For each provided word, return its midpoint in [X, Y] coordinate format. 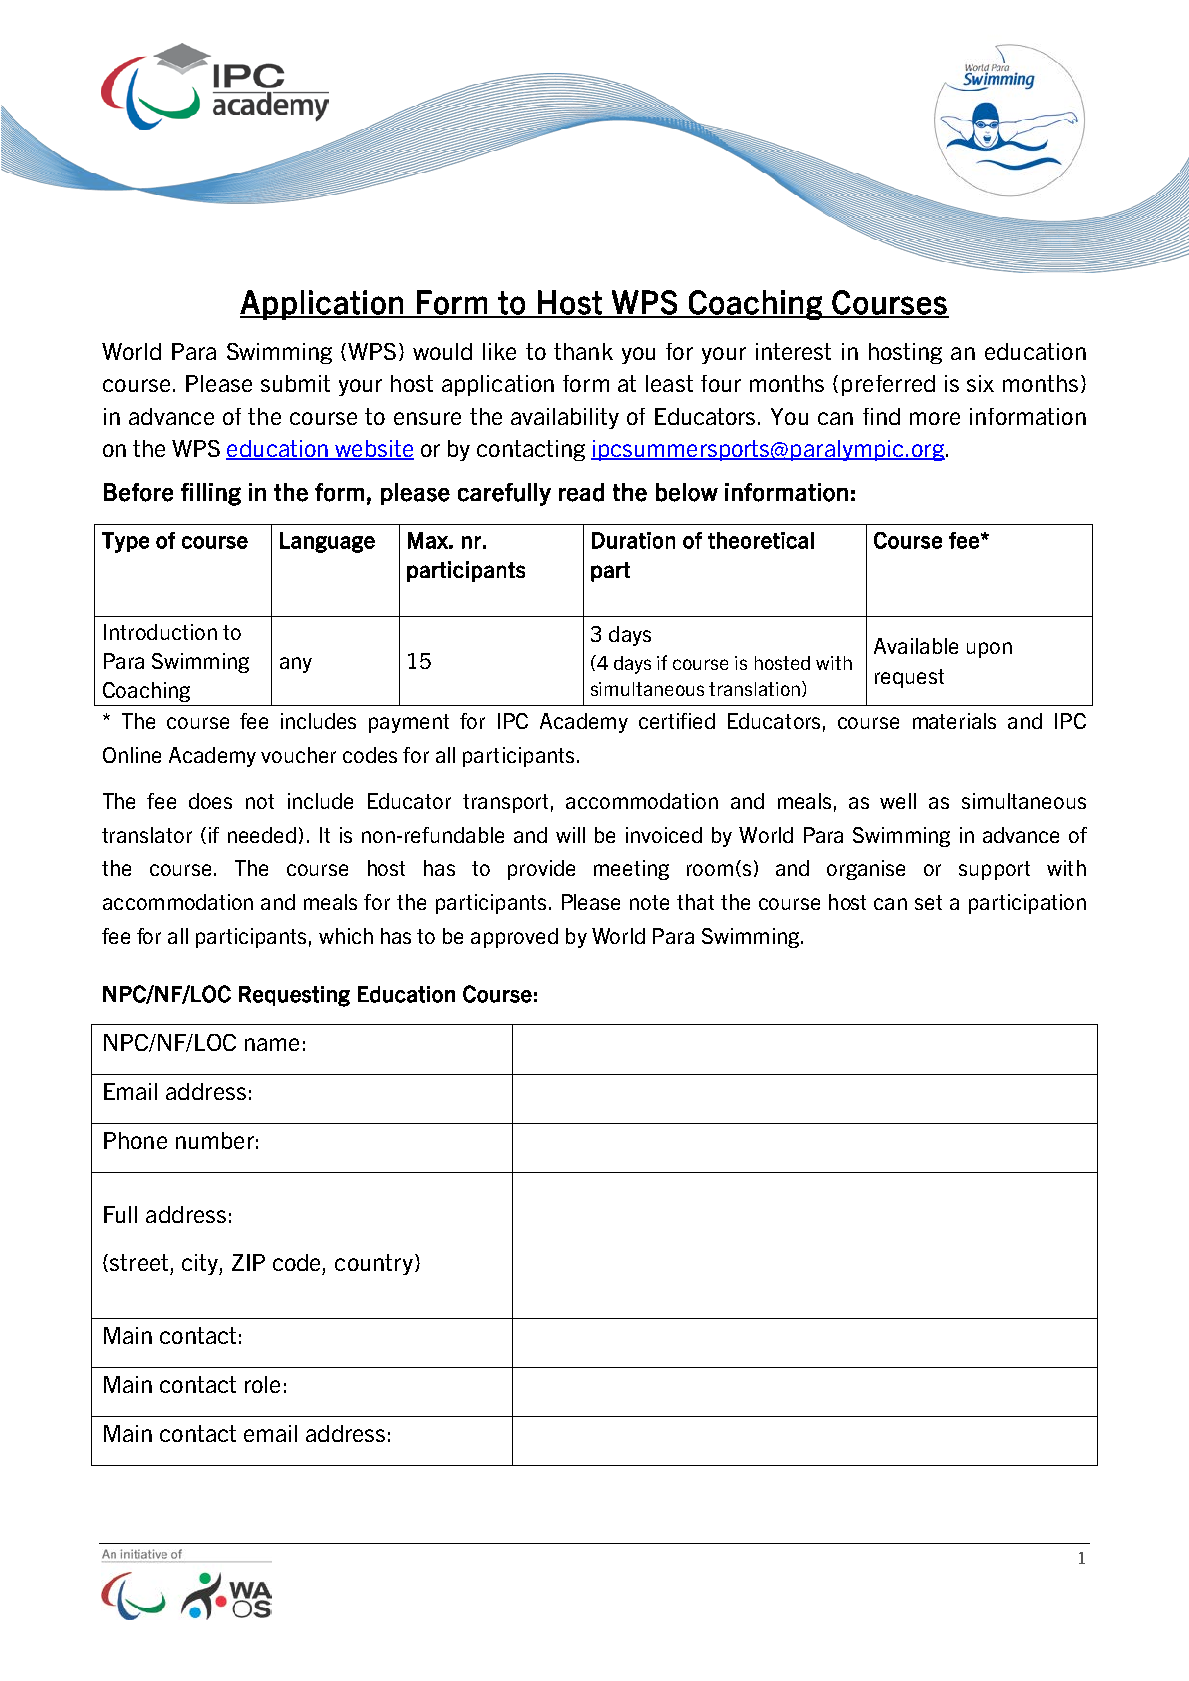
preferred [888, 385]
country [374, 1264]
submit [295, 383]
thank [583, 351]
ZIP [248, 1262]
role [262, 1384]
